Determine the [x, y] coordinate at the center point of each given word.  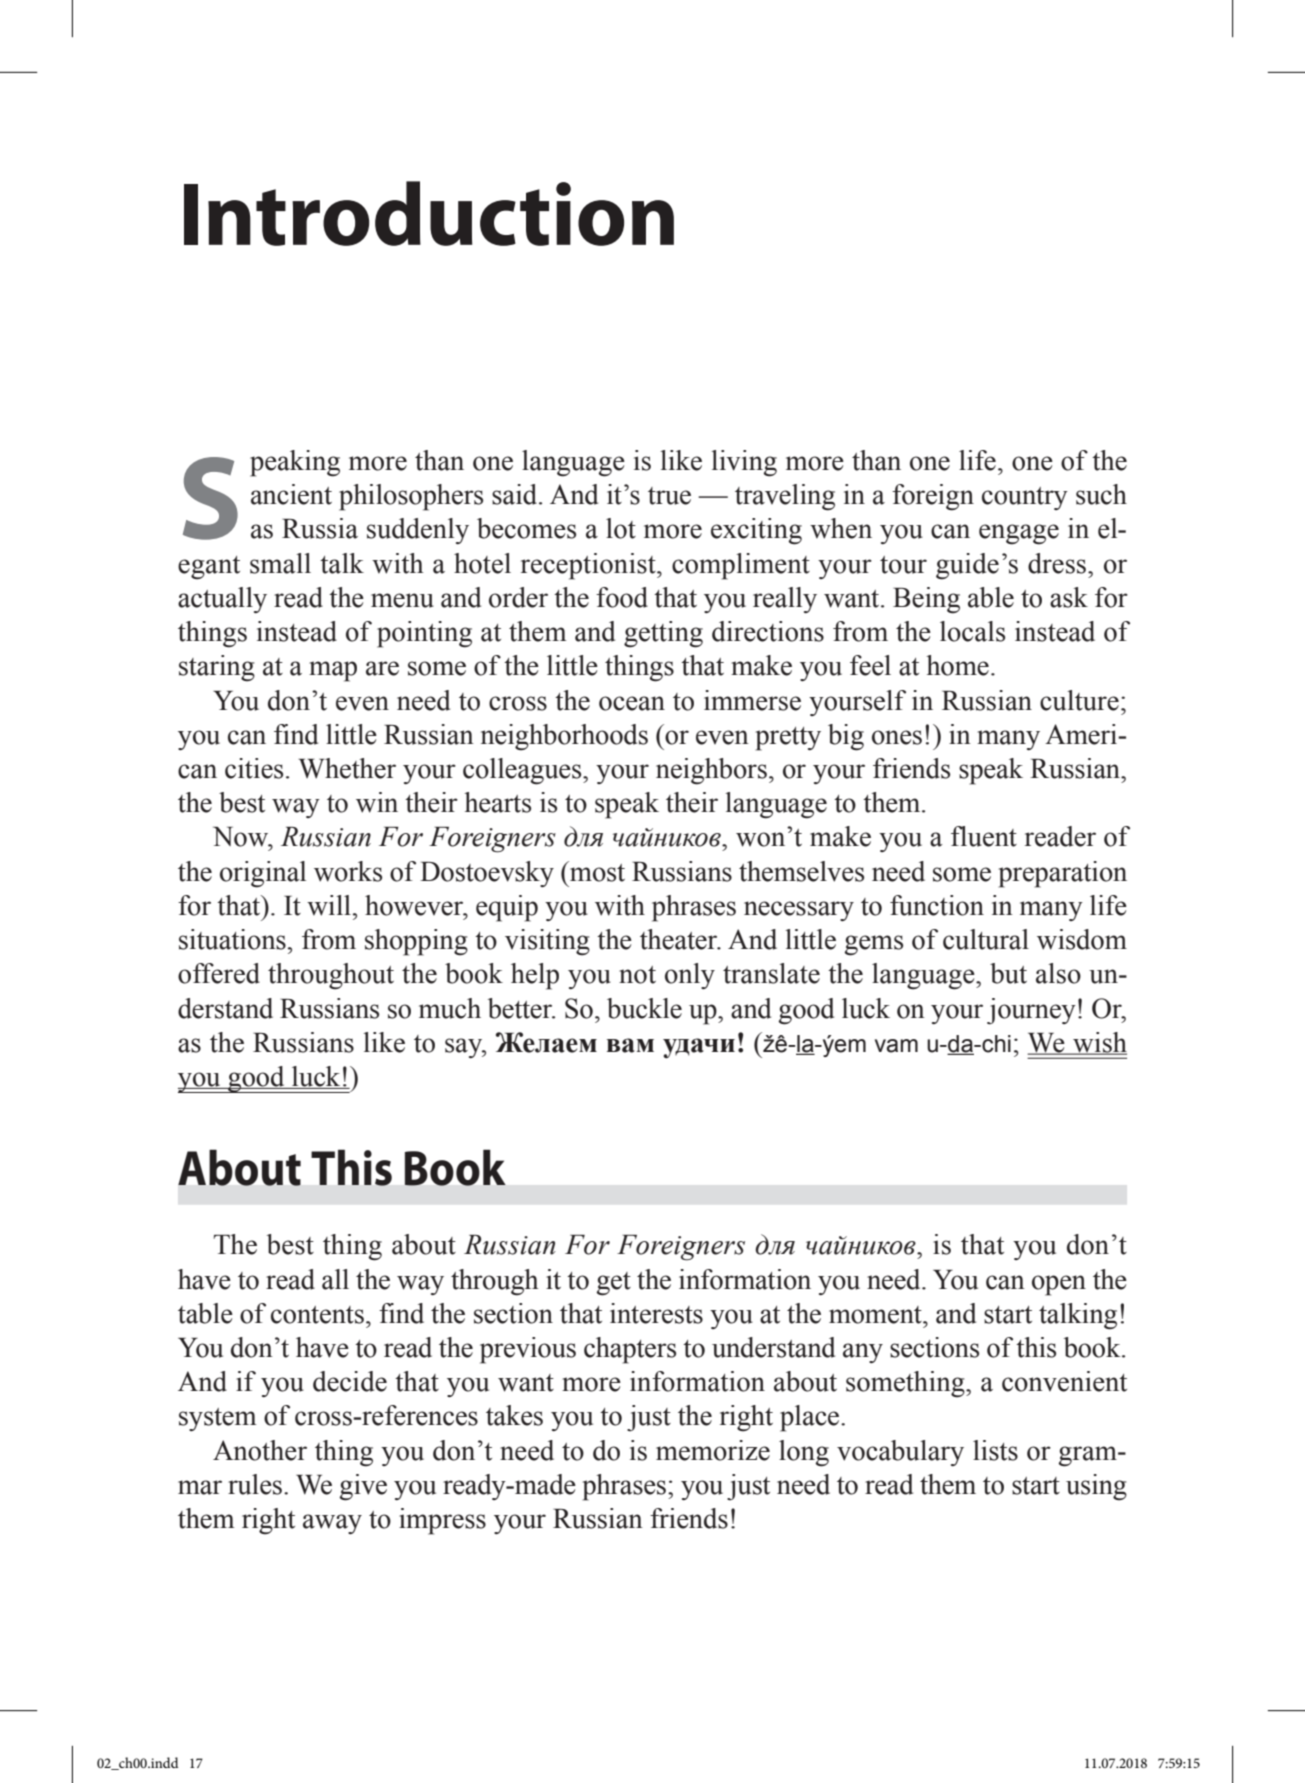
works [348, 871]
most [596, 871]
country [1025, 498]
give [363, 1487]
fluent [984, 836]
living [744, 463]
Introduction [429, 213]
